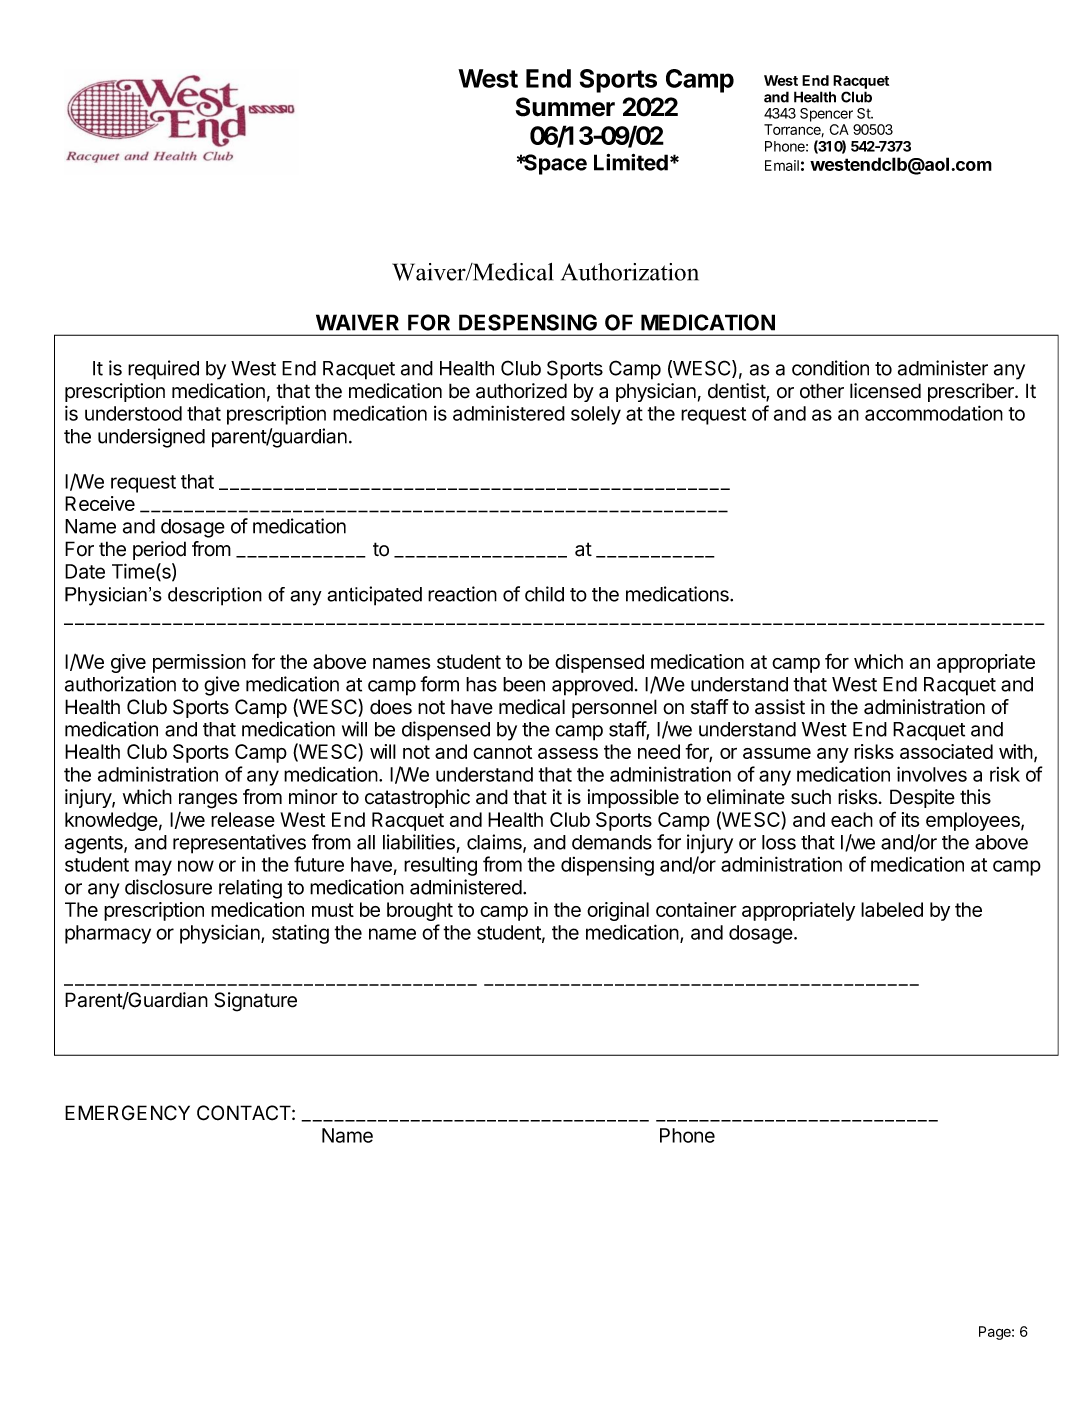 The height and width of the image is (1412, 1091). What do you see at coordinates (127, 1113) in the image?
I see `EMERGENCY` at bounding box center [127, 1113].
